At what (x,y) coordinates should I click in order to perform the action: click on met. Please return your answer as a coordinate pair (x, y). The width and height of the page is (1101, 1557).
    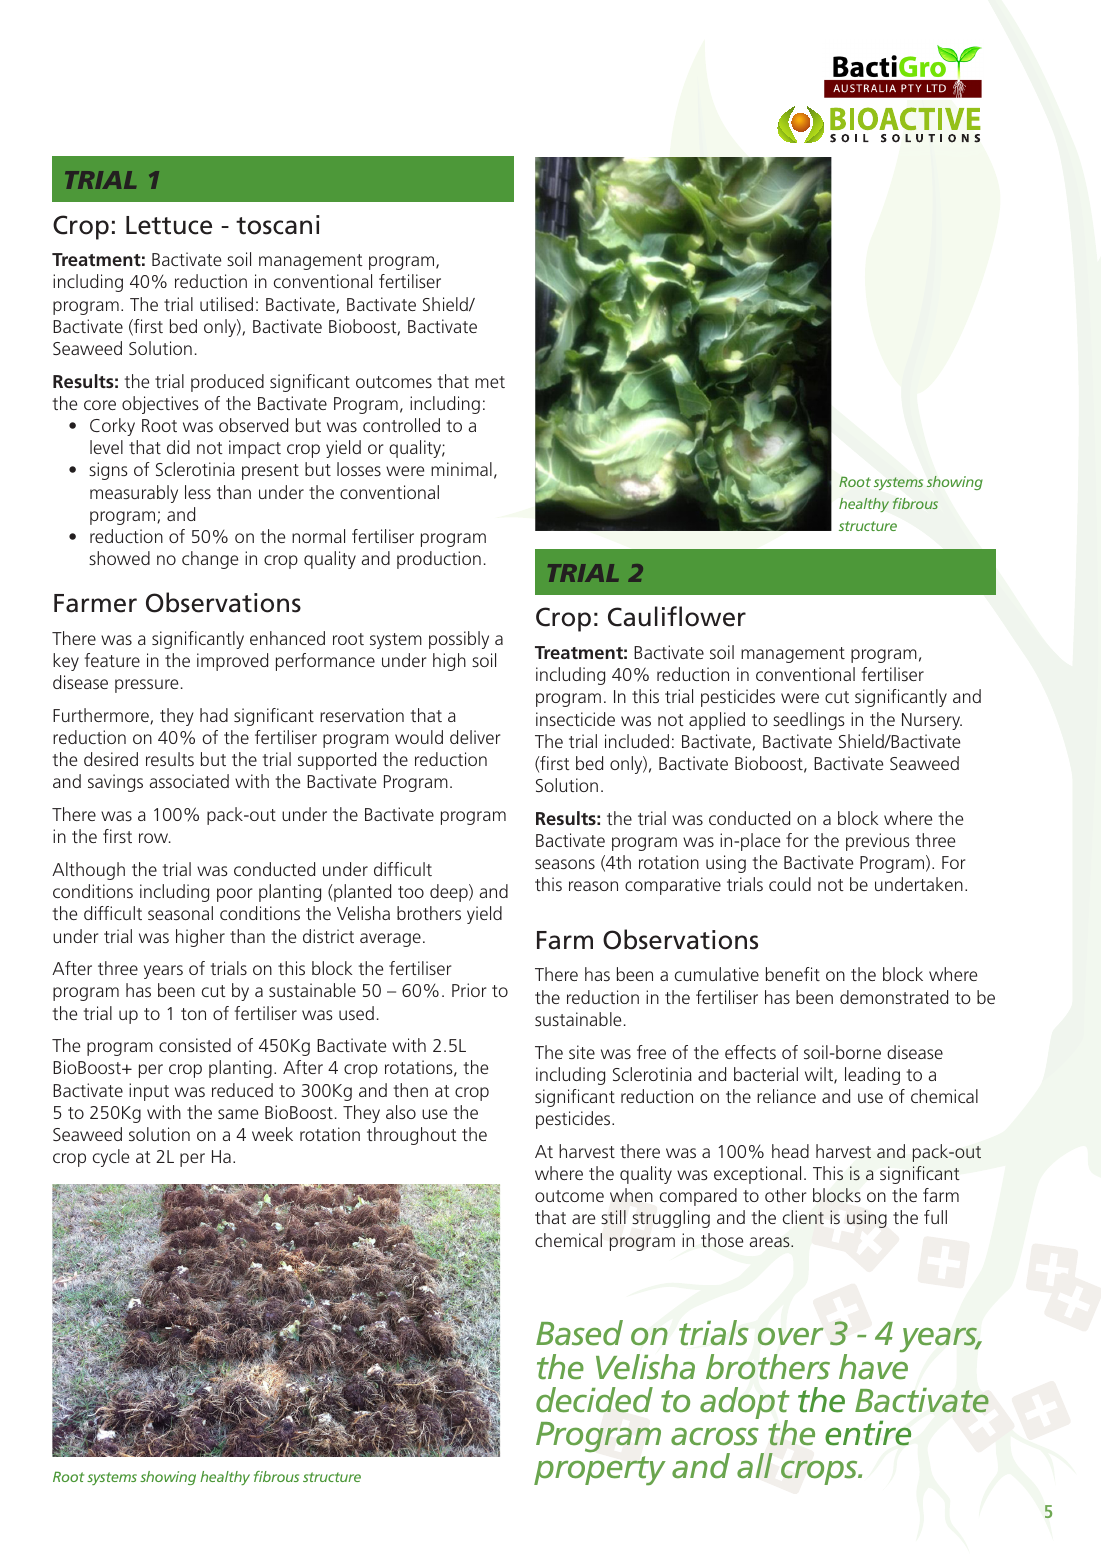
    Looking at the image, I should click on (490, 382).
